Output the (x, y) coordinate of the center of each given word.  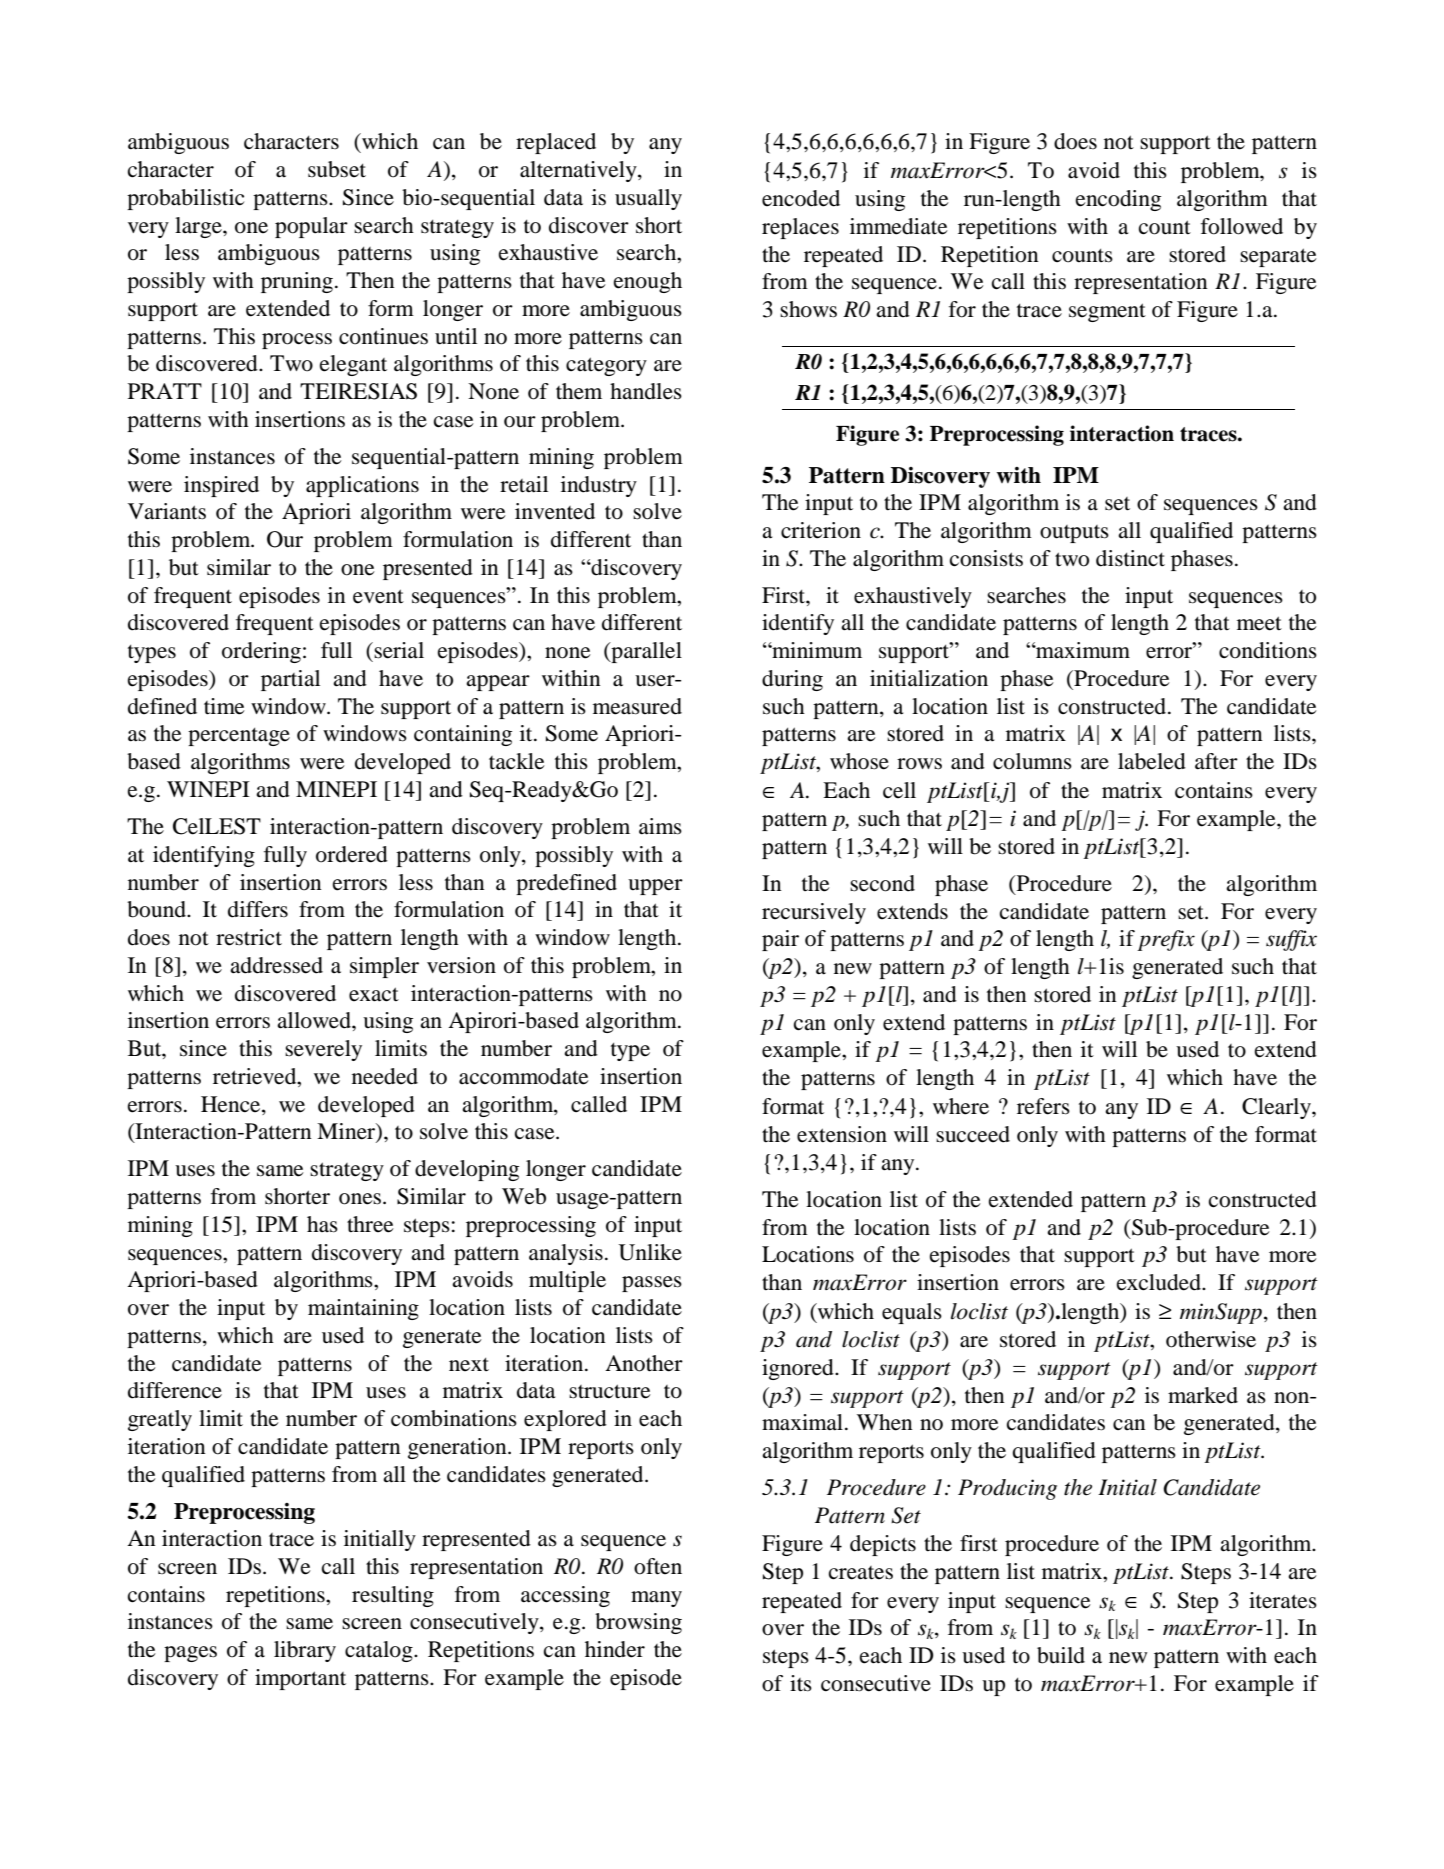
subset (337, 169)
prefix (1166, 940)
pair (780, 940)
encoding (1118, 200)
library (305, 1651)
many (656, 1599)
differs (258, 909)
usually (648, 199)
